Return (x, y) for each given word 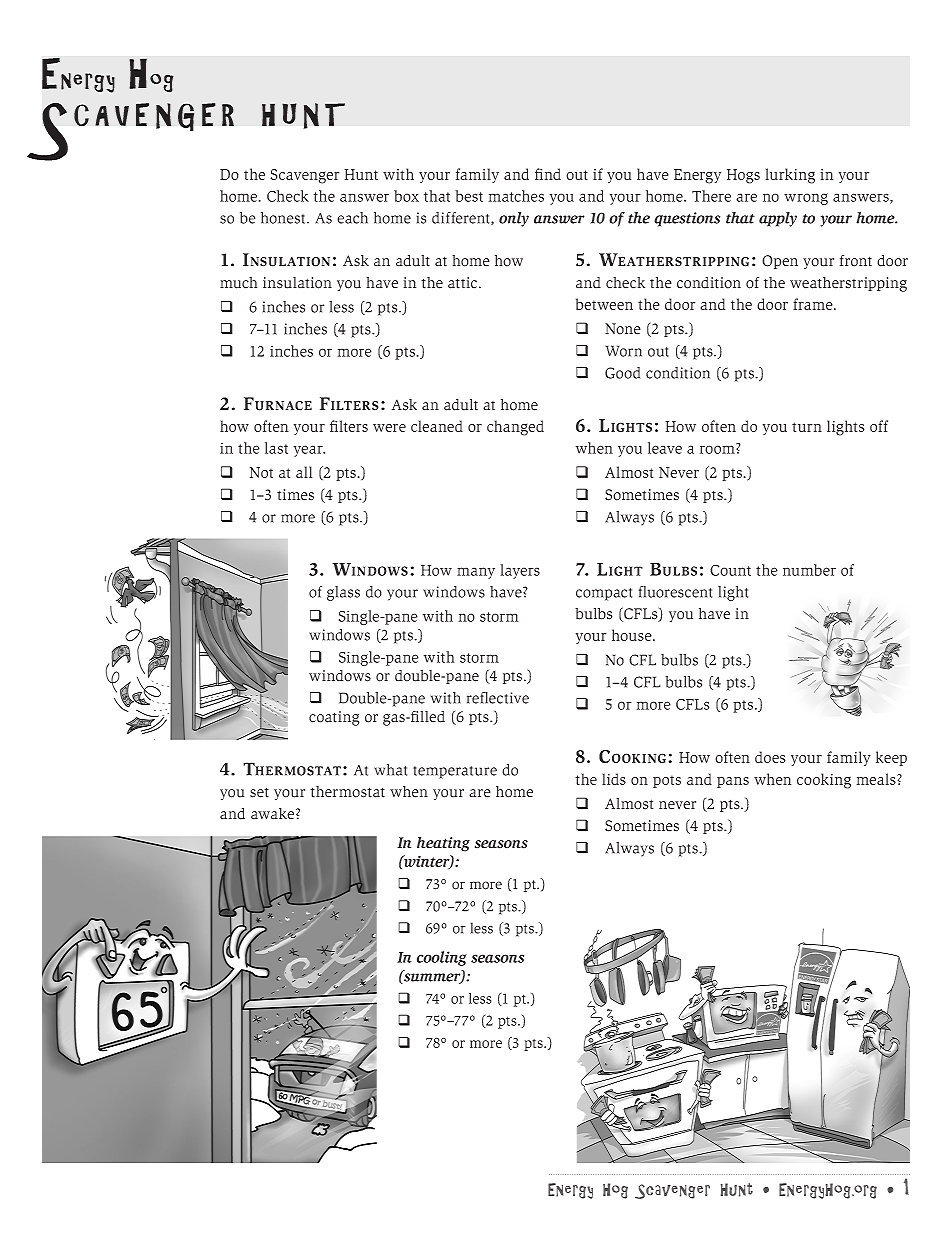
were (389, 428)
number (809, 570)
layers (520, 571)
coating (334, 718)
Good (622, 373)
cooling (442, 958)
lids (614, 779)
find (548, 174)
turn (807, 427)
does (770, 757)
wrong (806, 199)
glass (343, 593)
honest (284, 218)
